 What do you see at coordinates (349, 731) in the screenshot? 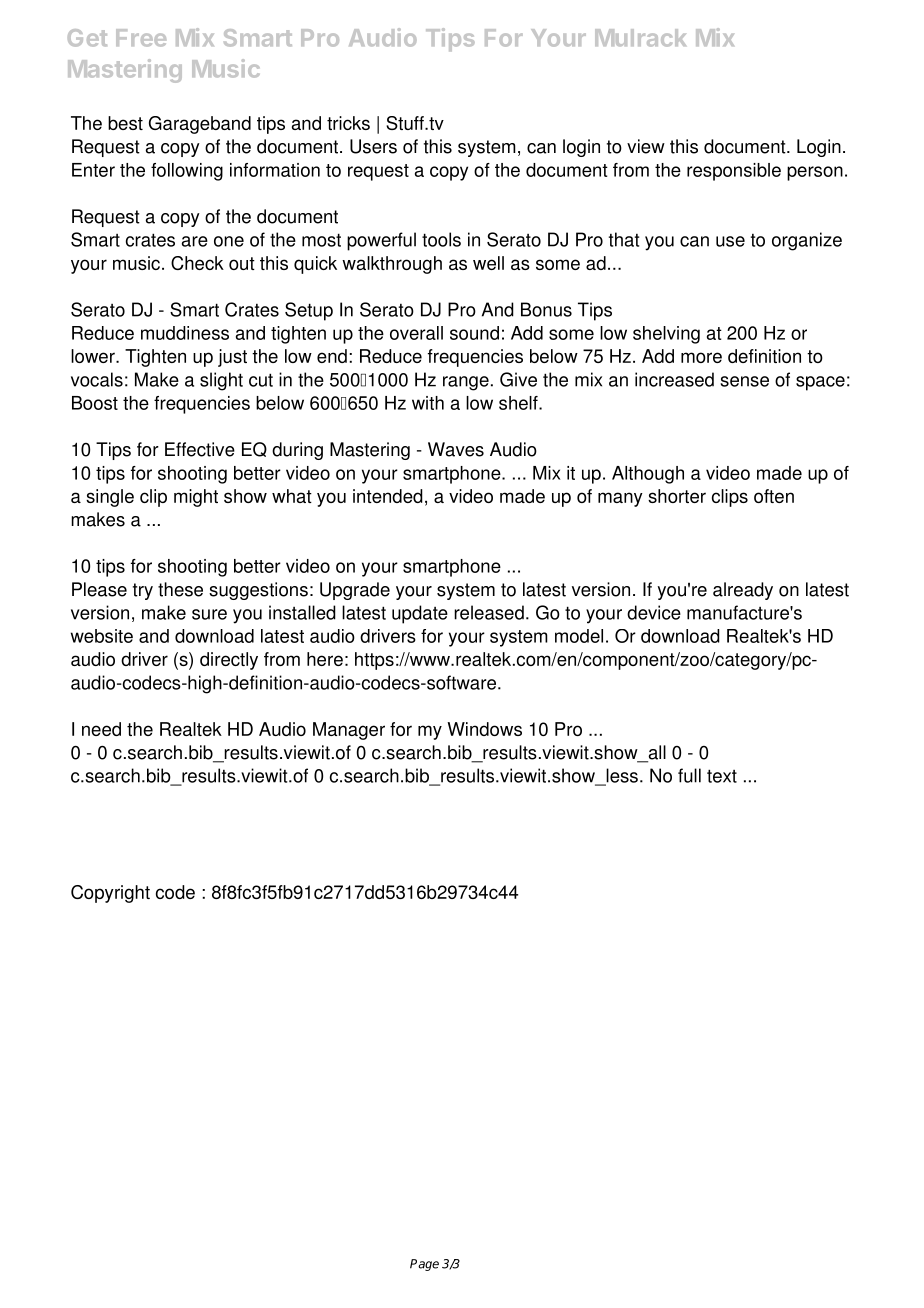
I see `Manager` at bounding box center [349, 731].
